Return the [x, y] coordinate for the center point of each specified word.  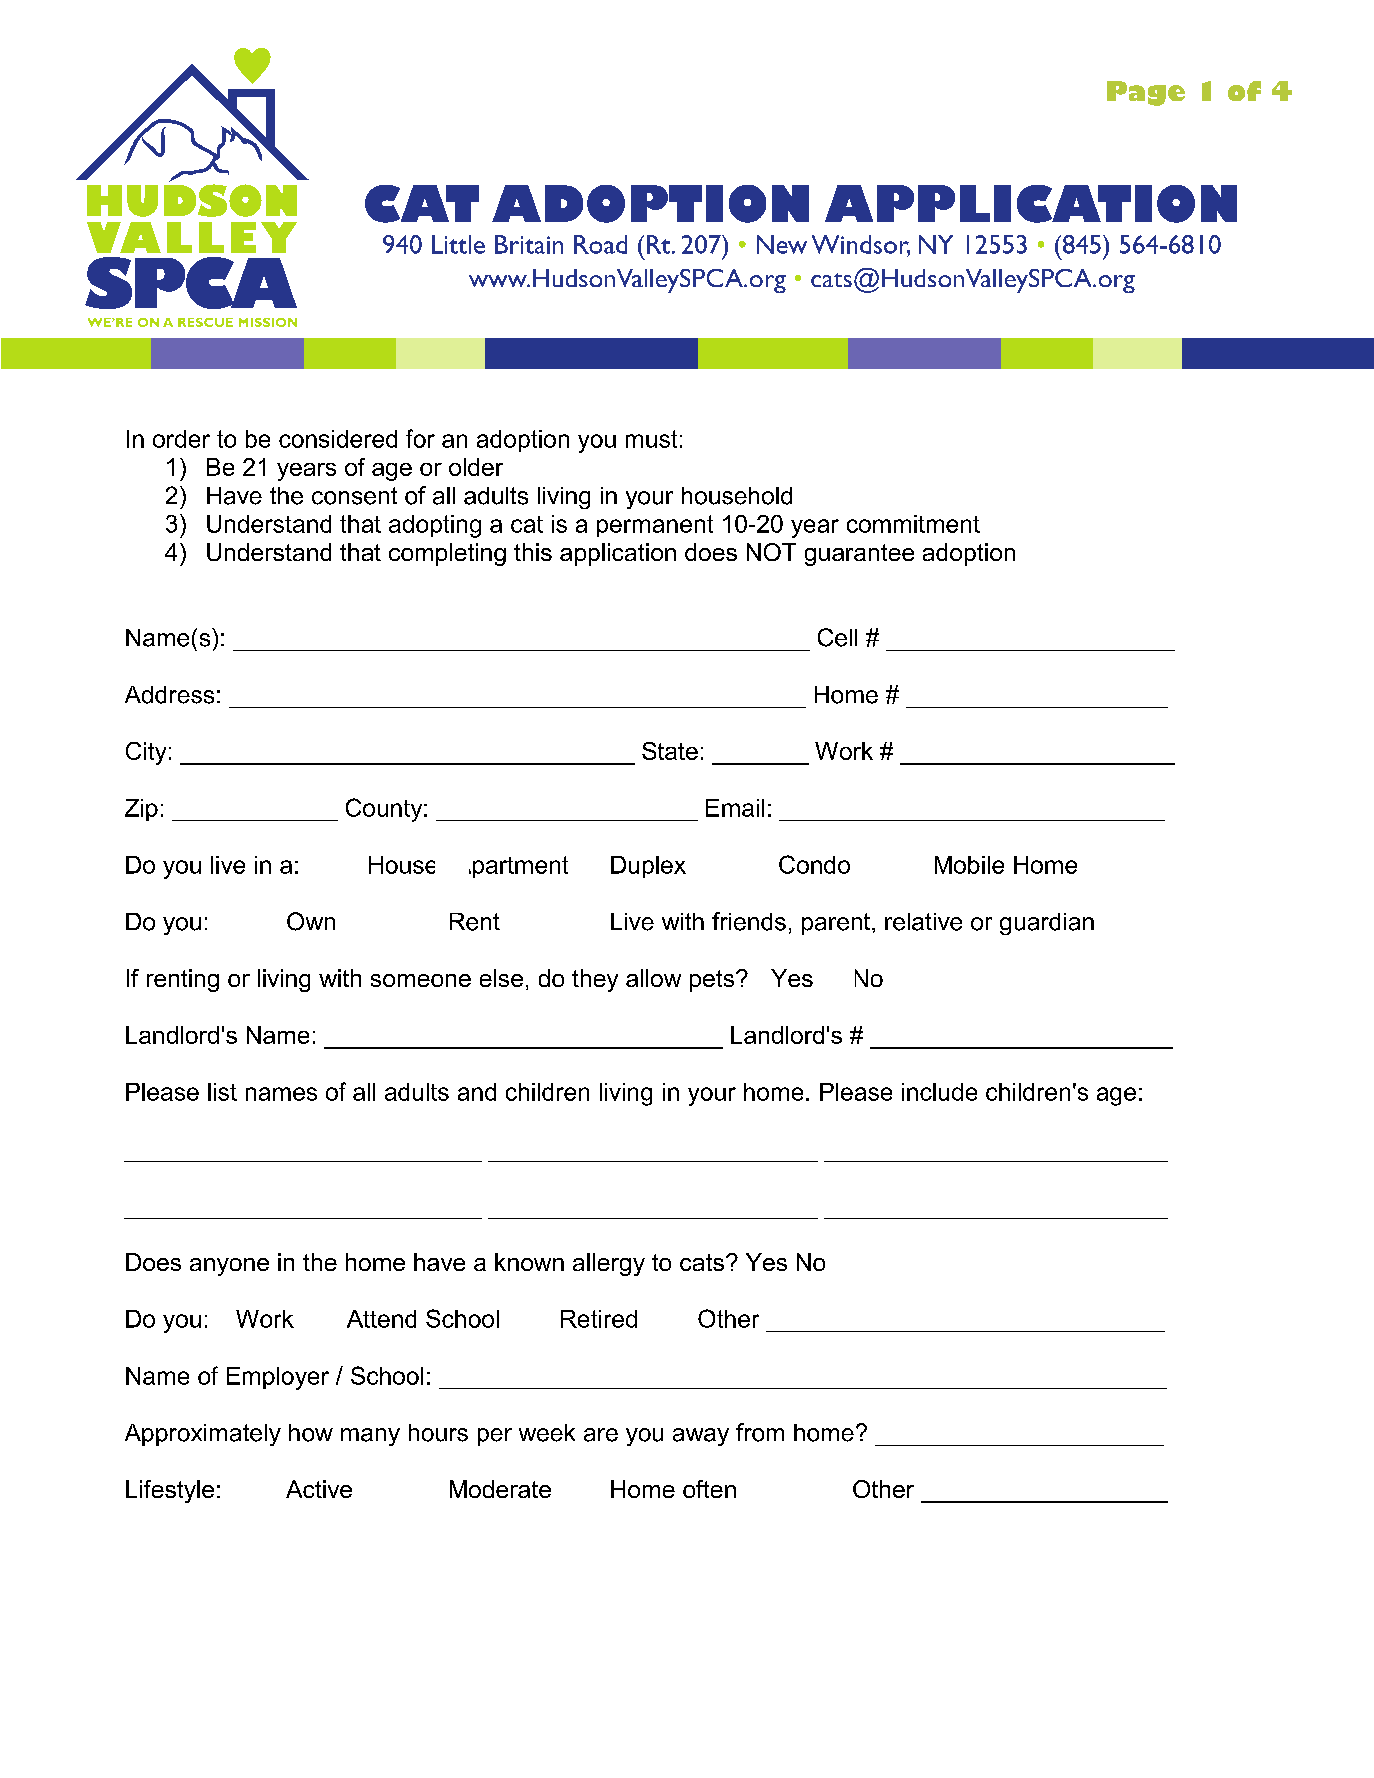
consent [354, 496]
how [311, 1433]
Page [1146, 93]
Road [600, 244]
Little [458, 244]
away [701, 1437]
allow [653, 978]
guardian [1047, 924]
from [760, 1432]
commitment [913, 524]
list [222, 1092]
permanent [655, 526]
